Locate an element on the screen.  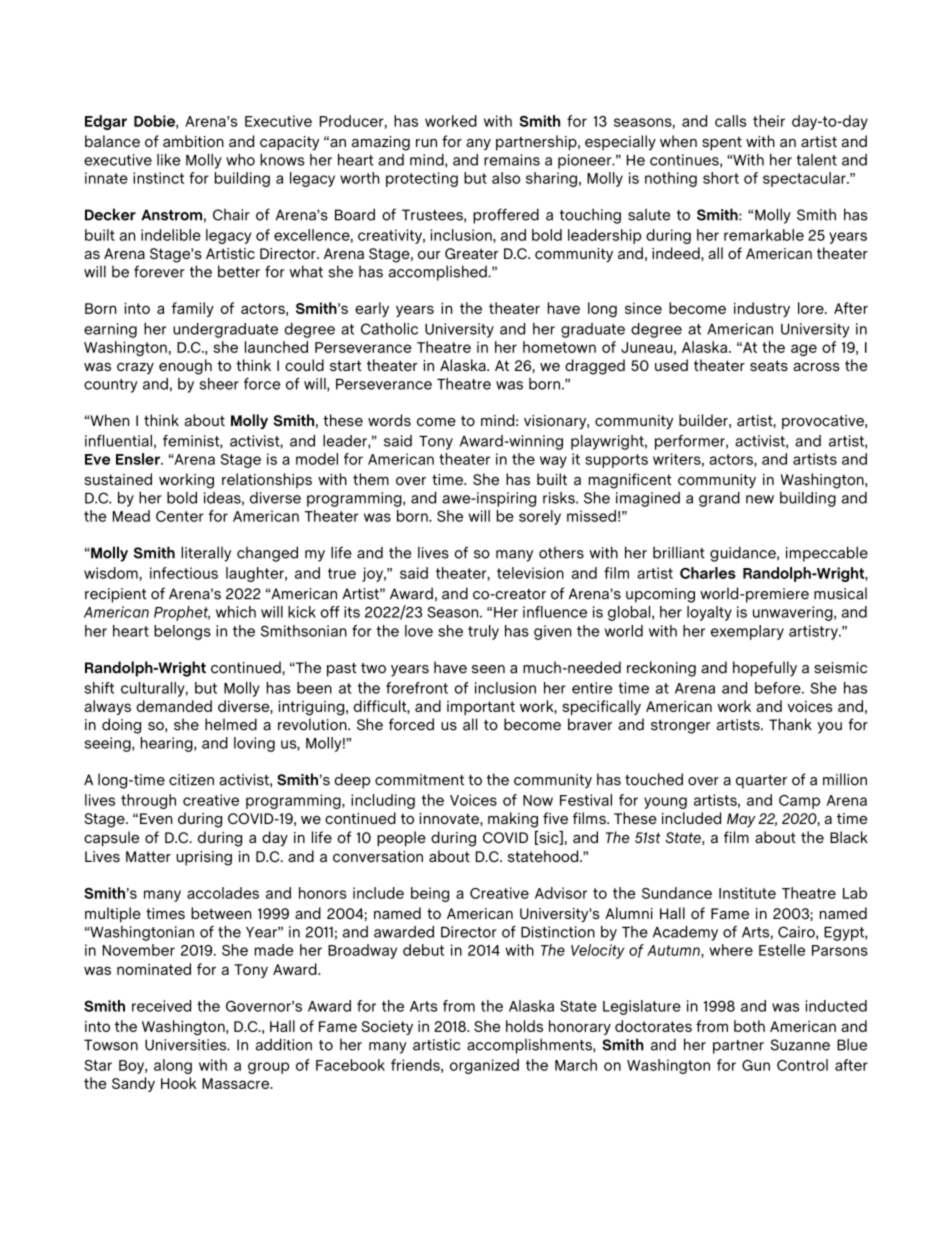
spent is located at coordinates (722, 143).
